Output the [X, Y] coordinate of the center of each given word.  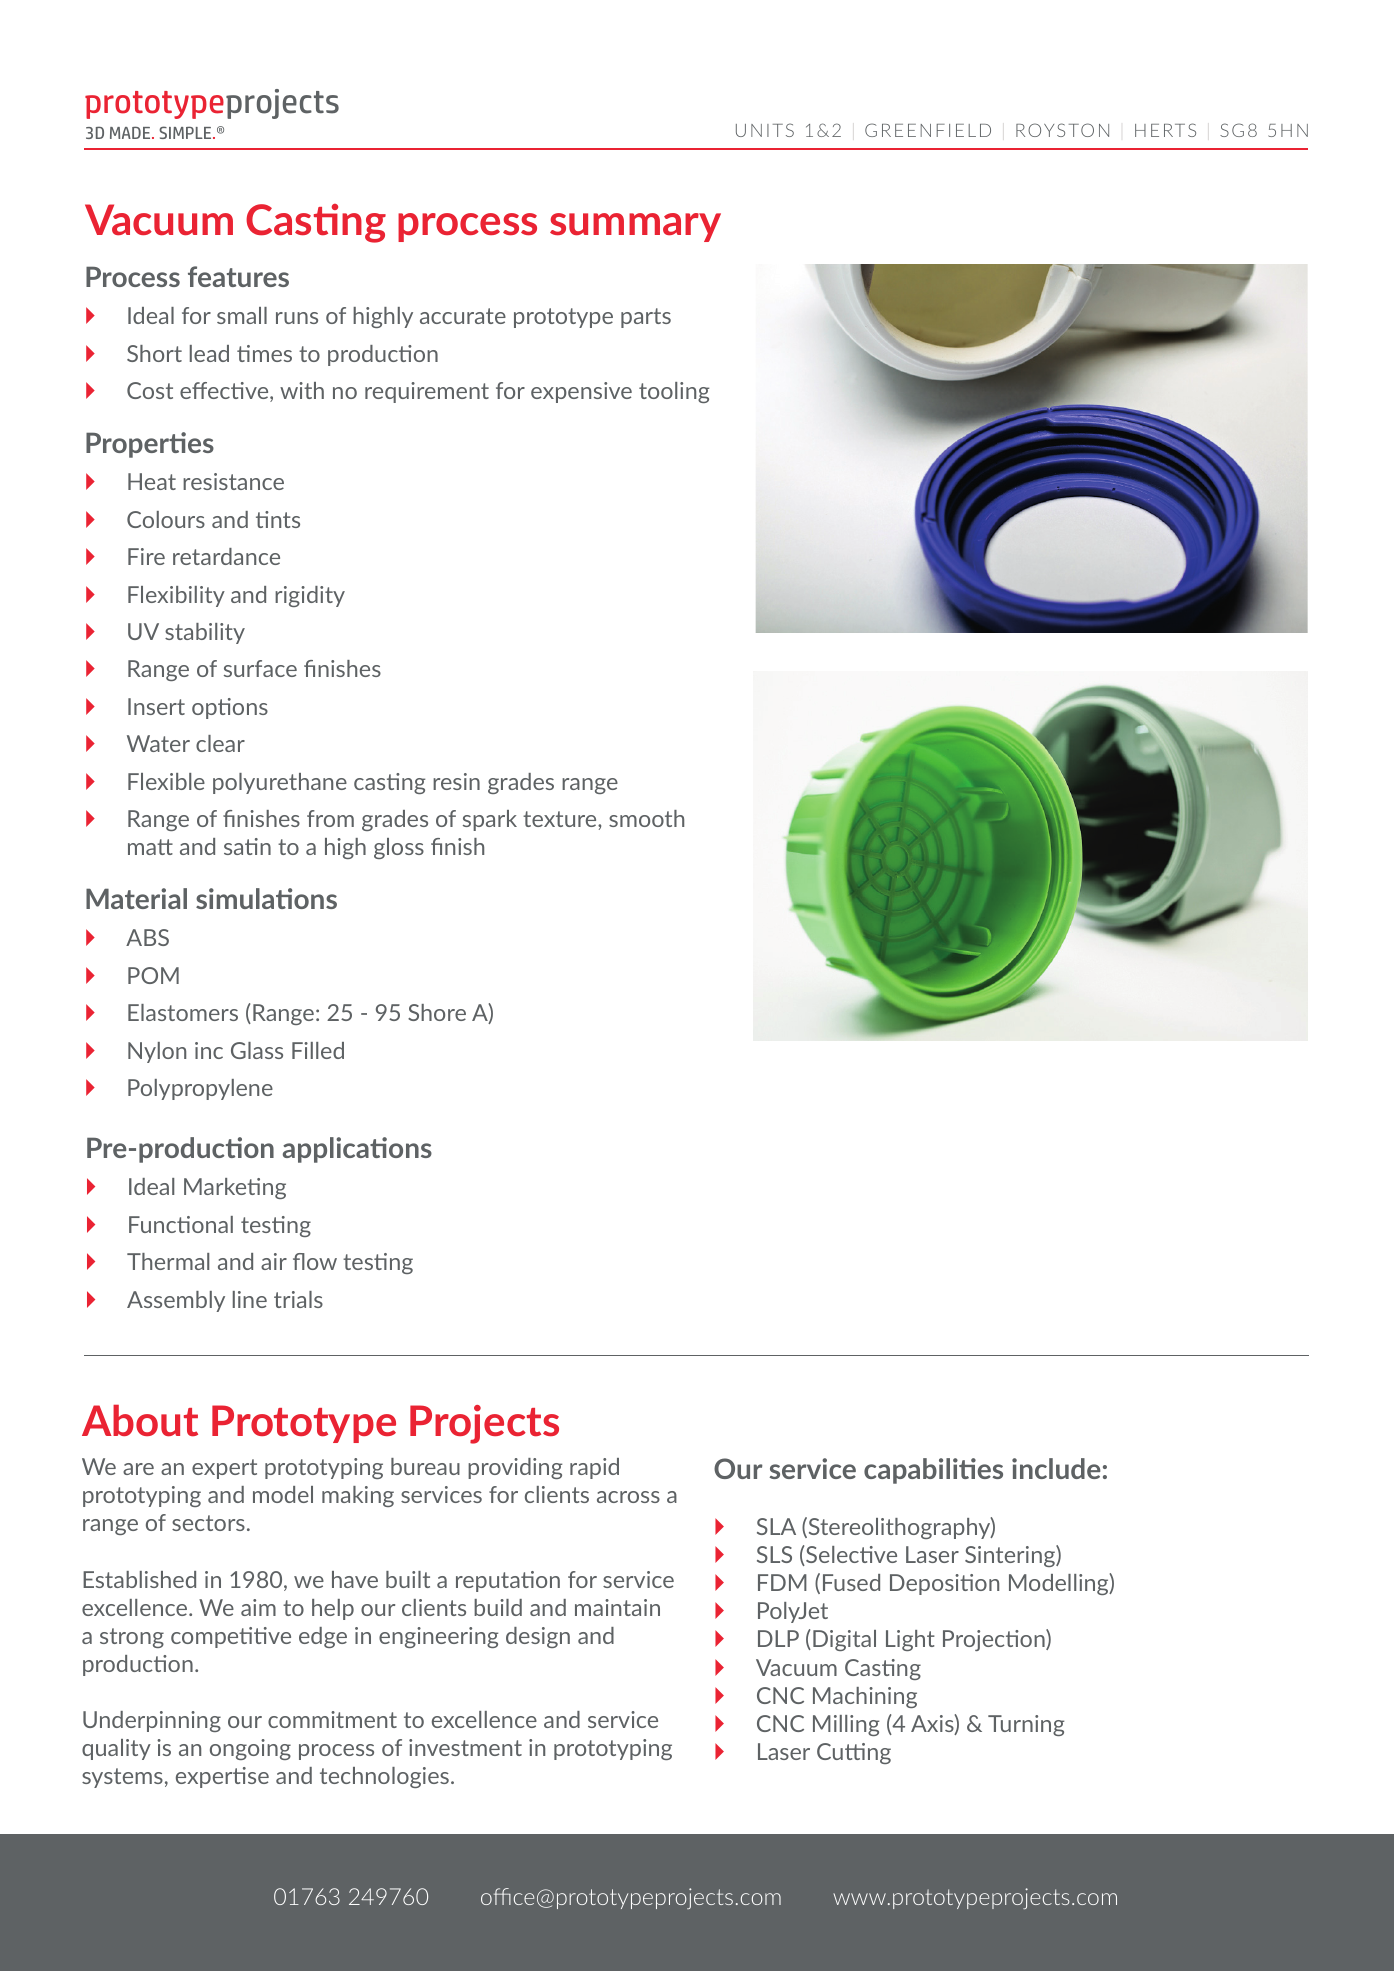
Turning [1026, 1725]
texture [561, 819]
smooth [646, 818]
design [538, 1637]
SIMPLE [186, 132]
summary [635, 227]
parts [646, 318]
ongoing [250, 1749]
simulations [266, 898]
